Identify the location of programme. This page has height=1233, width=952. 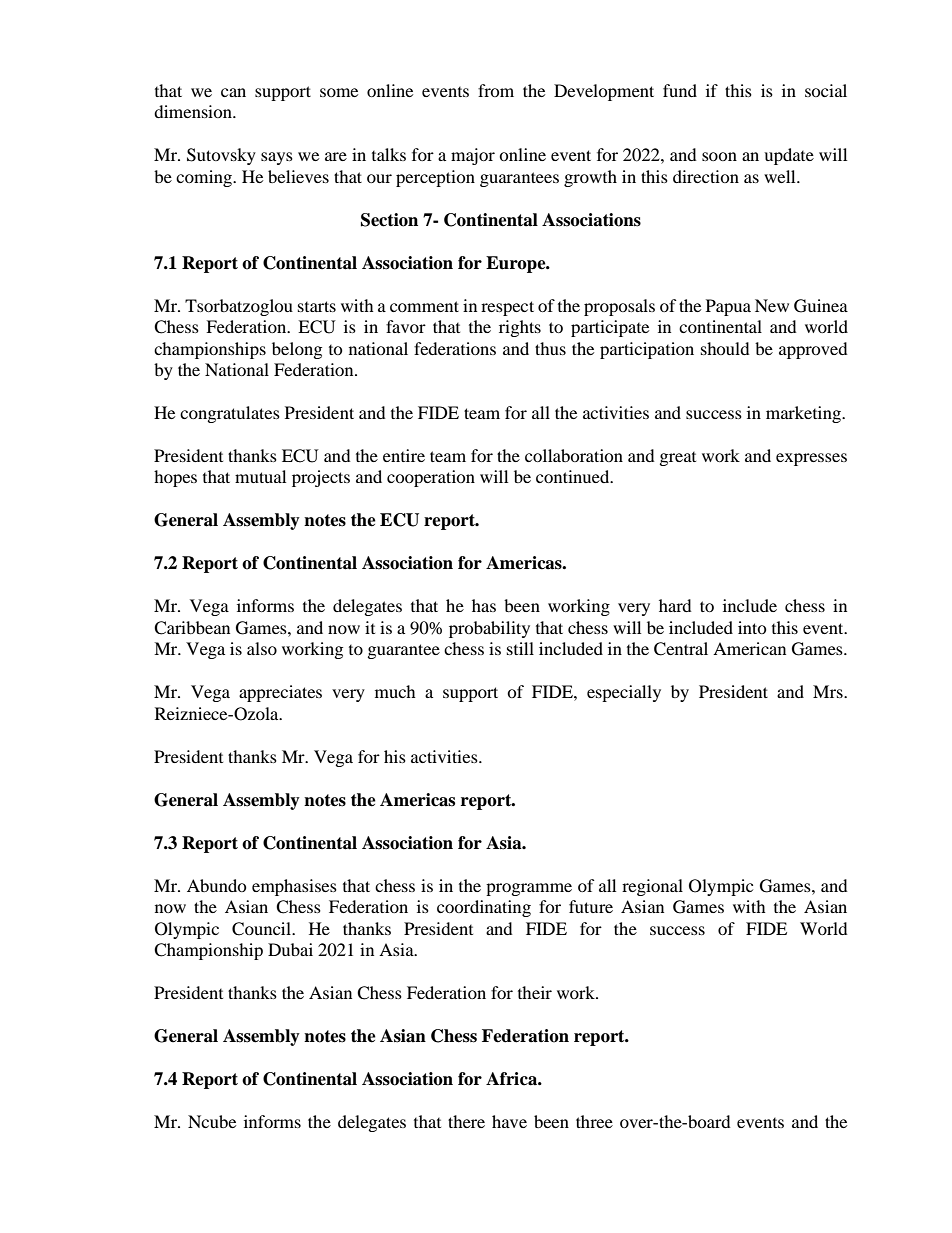
(529, 889).
